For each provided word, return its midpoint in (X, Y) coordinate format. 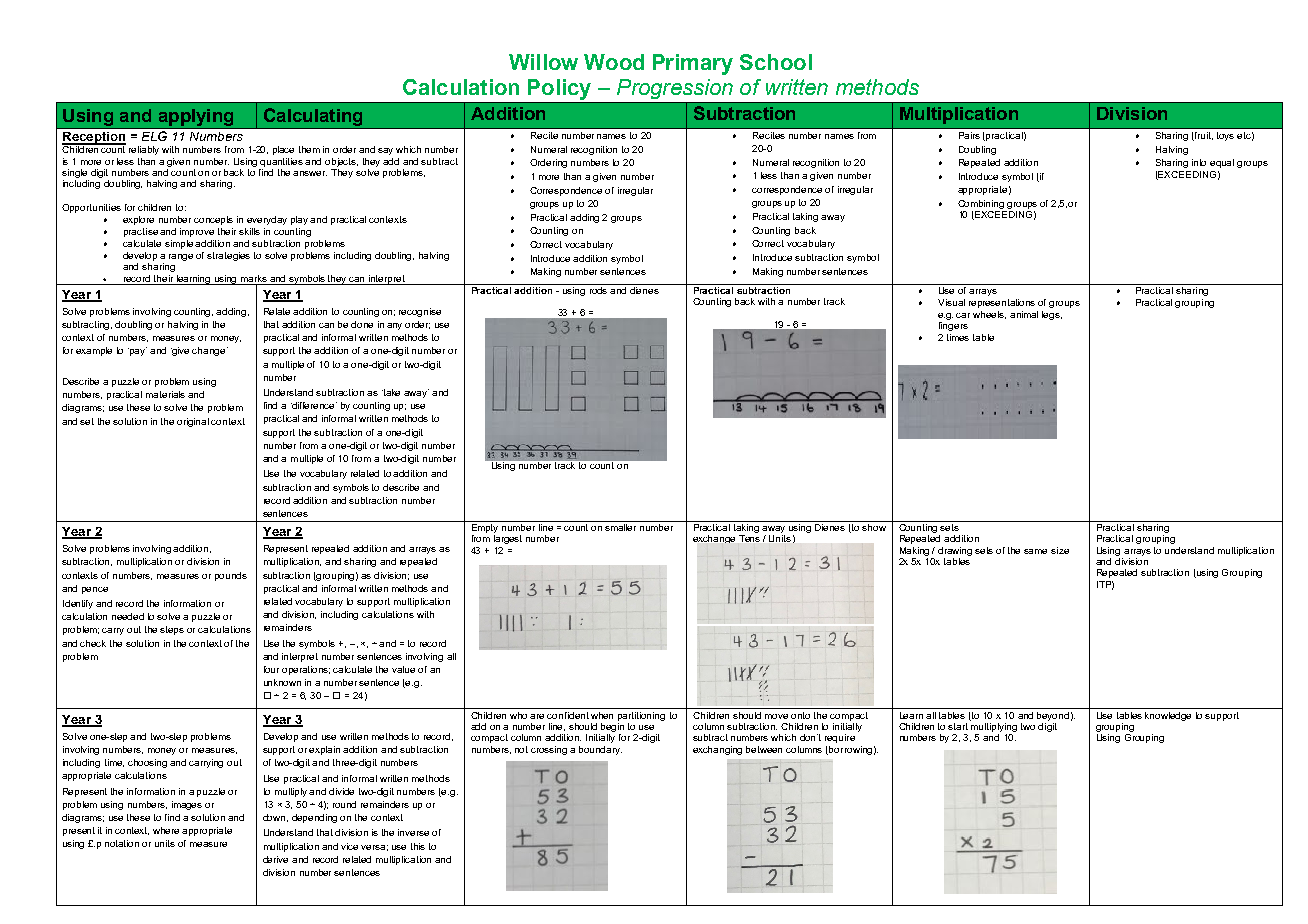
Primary (693, 64)
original (193, 422)
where (166, 830)
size (1060, 550)
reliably (144, 150)
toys (1225, 136)
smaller (621, 526)
